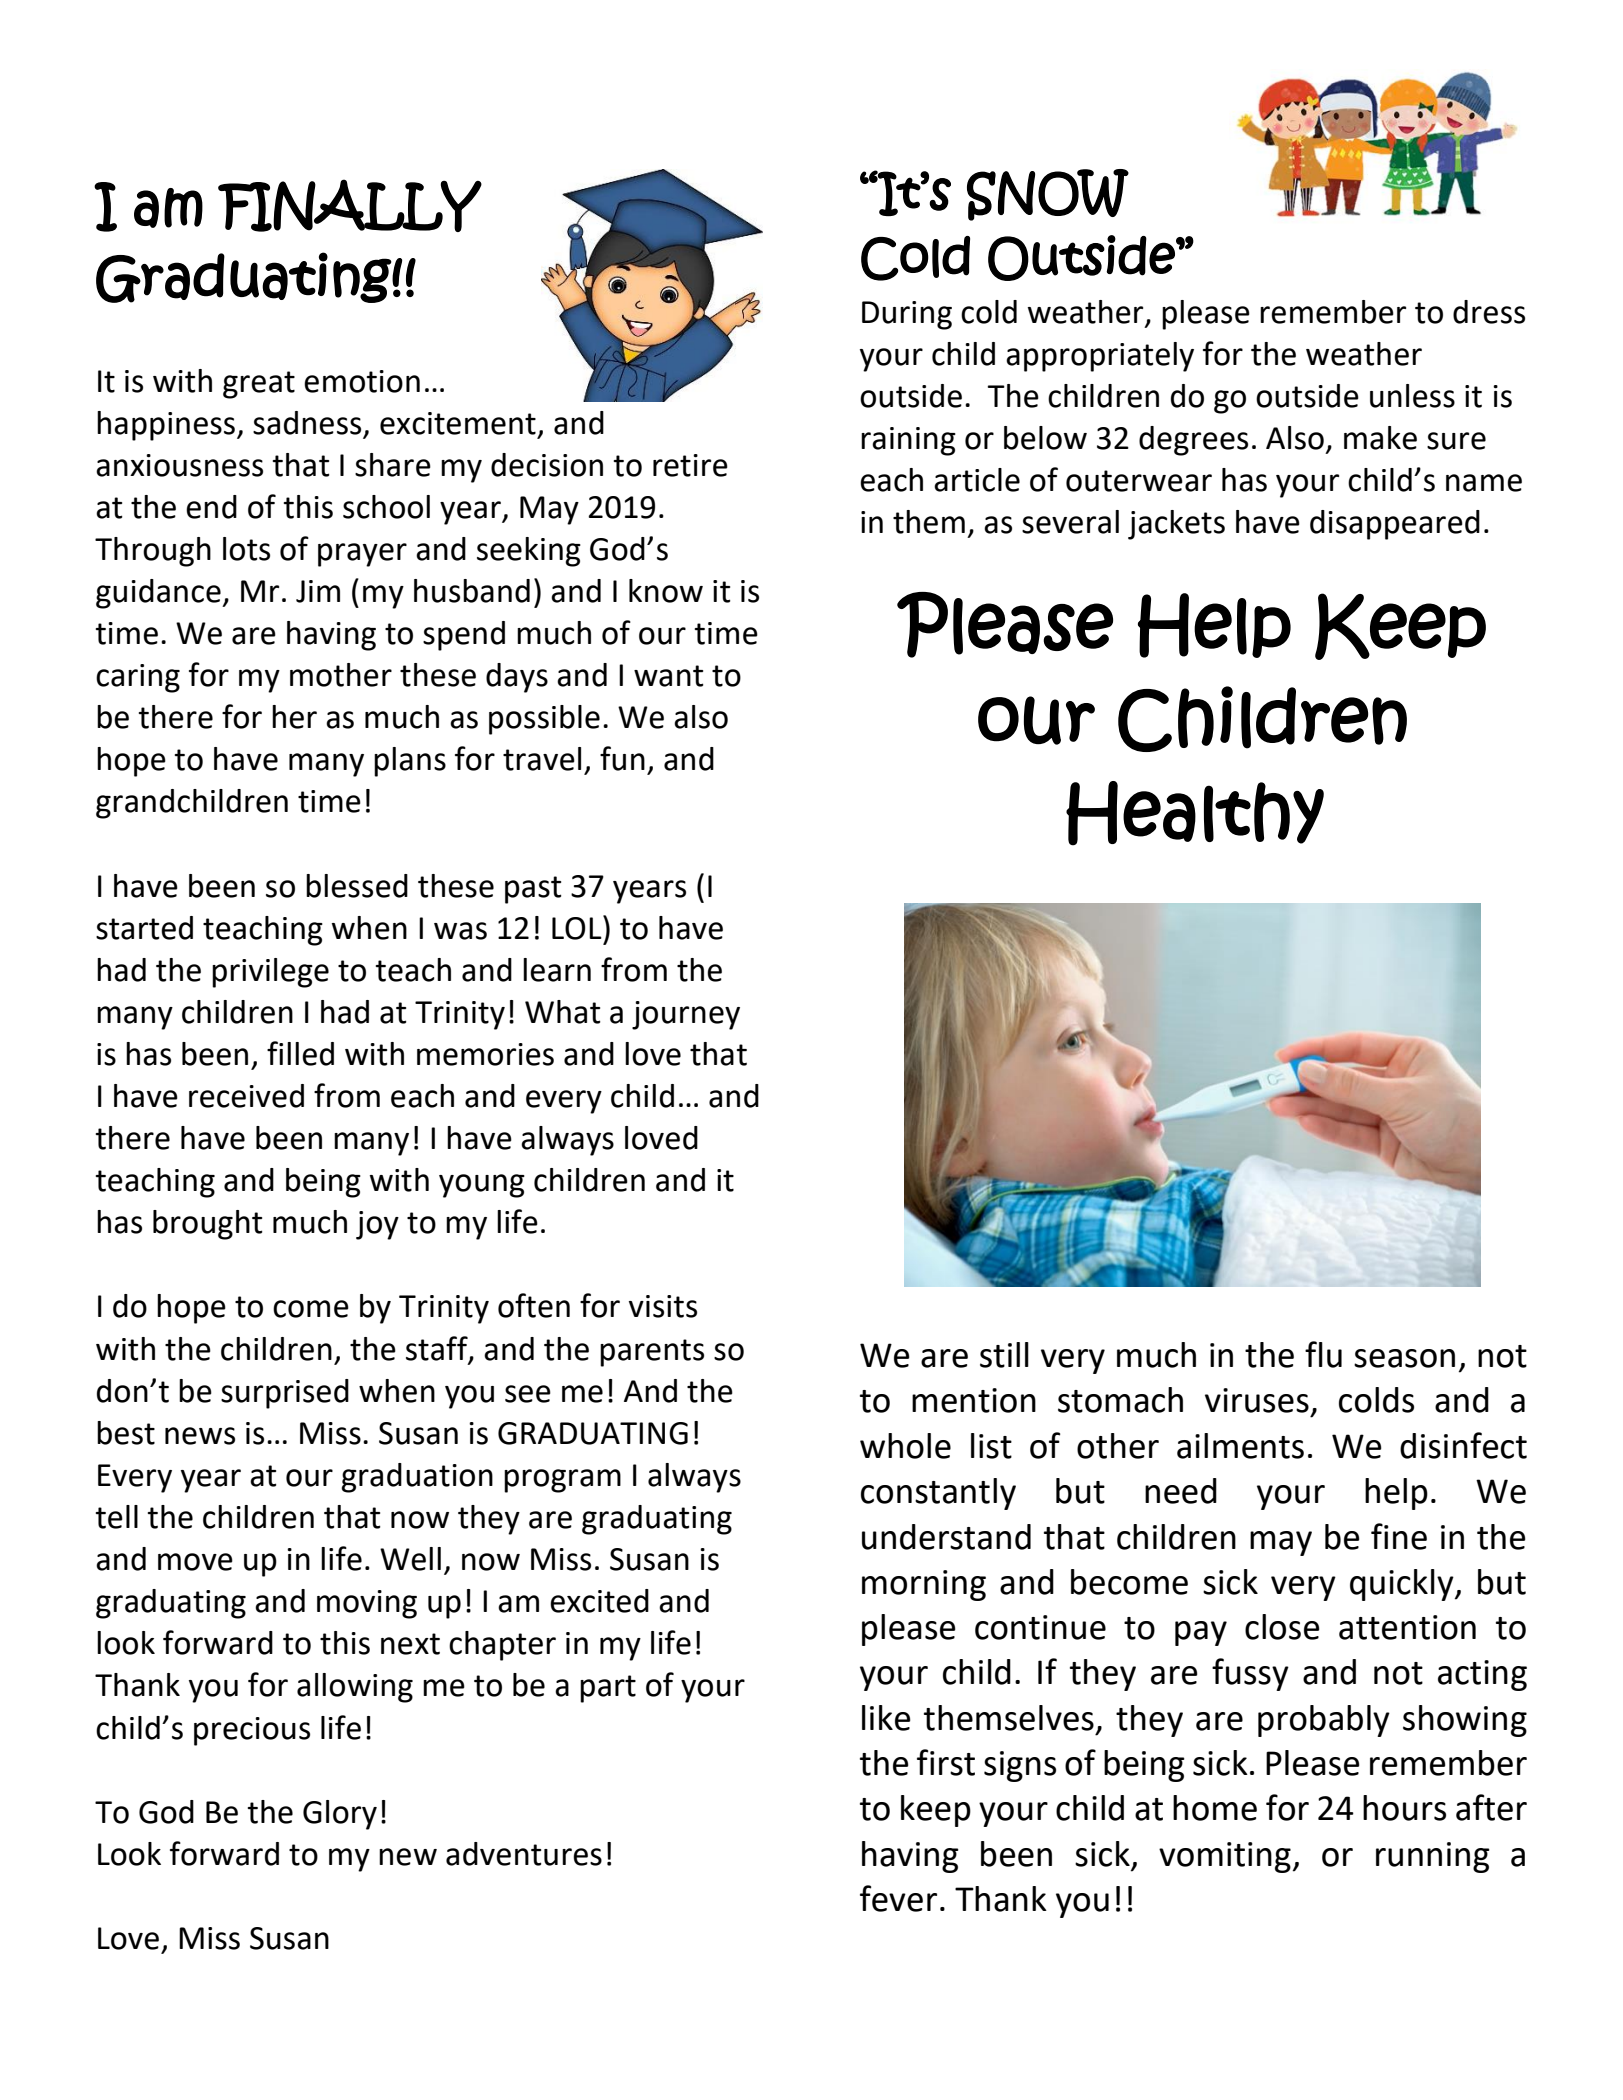 Image resolution: width=1623 pixels, height=2100 pixels. I want to click on journey, so click(686, 1015).
